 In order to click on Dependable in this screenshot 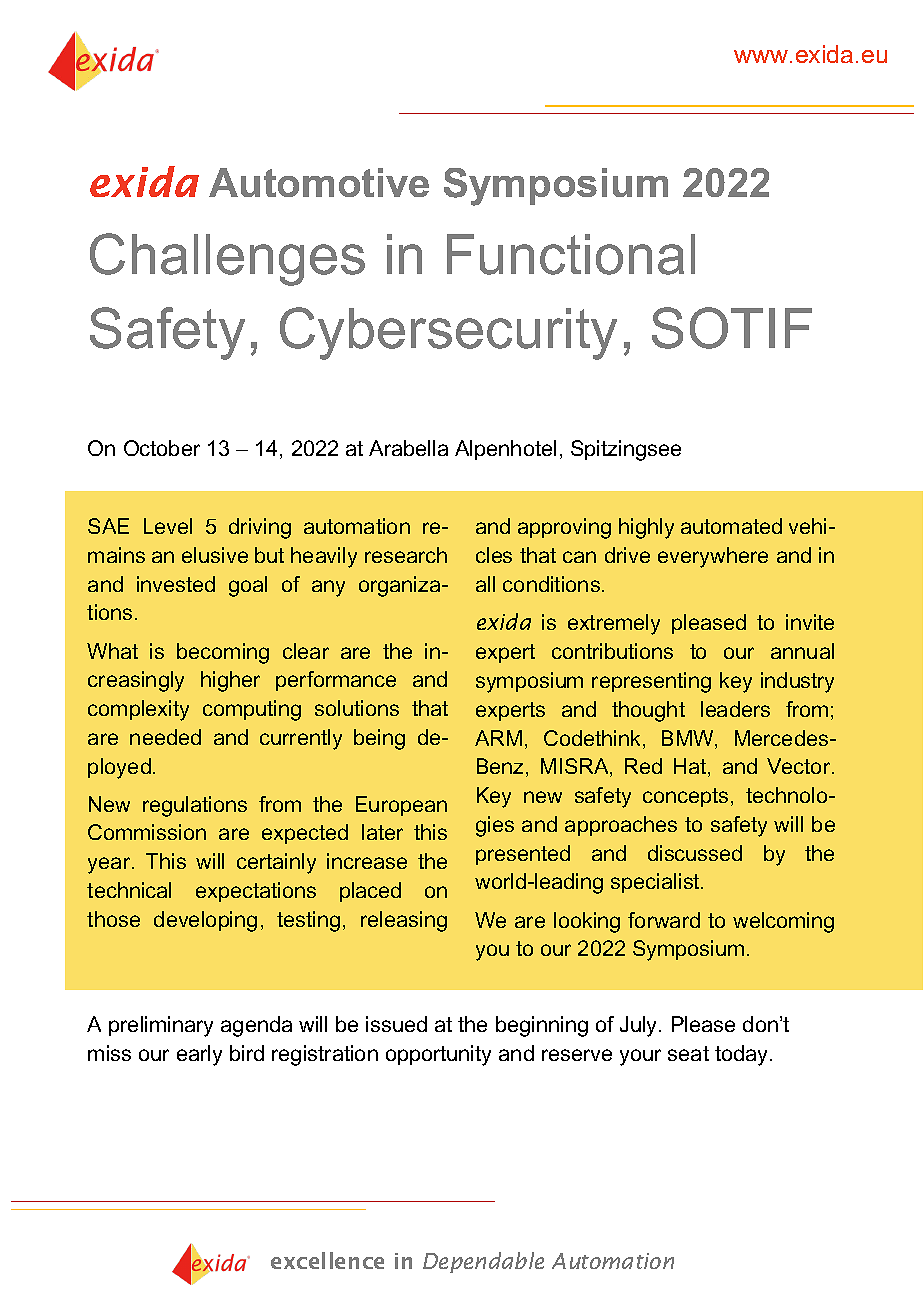, I will do `click(483, 1262)`.
